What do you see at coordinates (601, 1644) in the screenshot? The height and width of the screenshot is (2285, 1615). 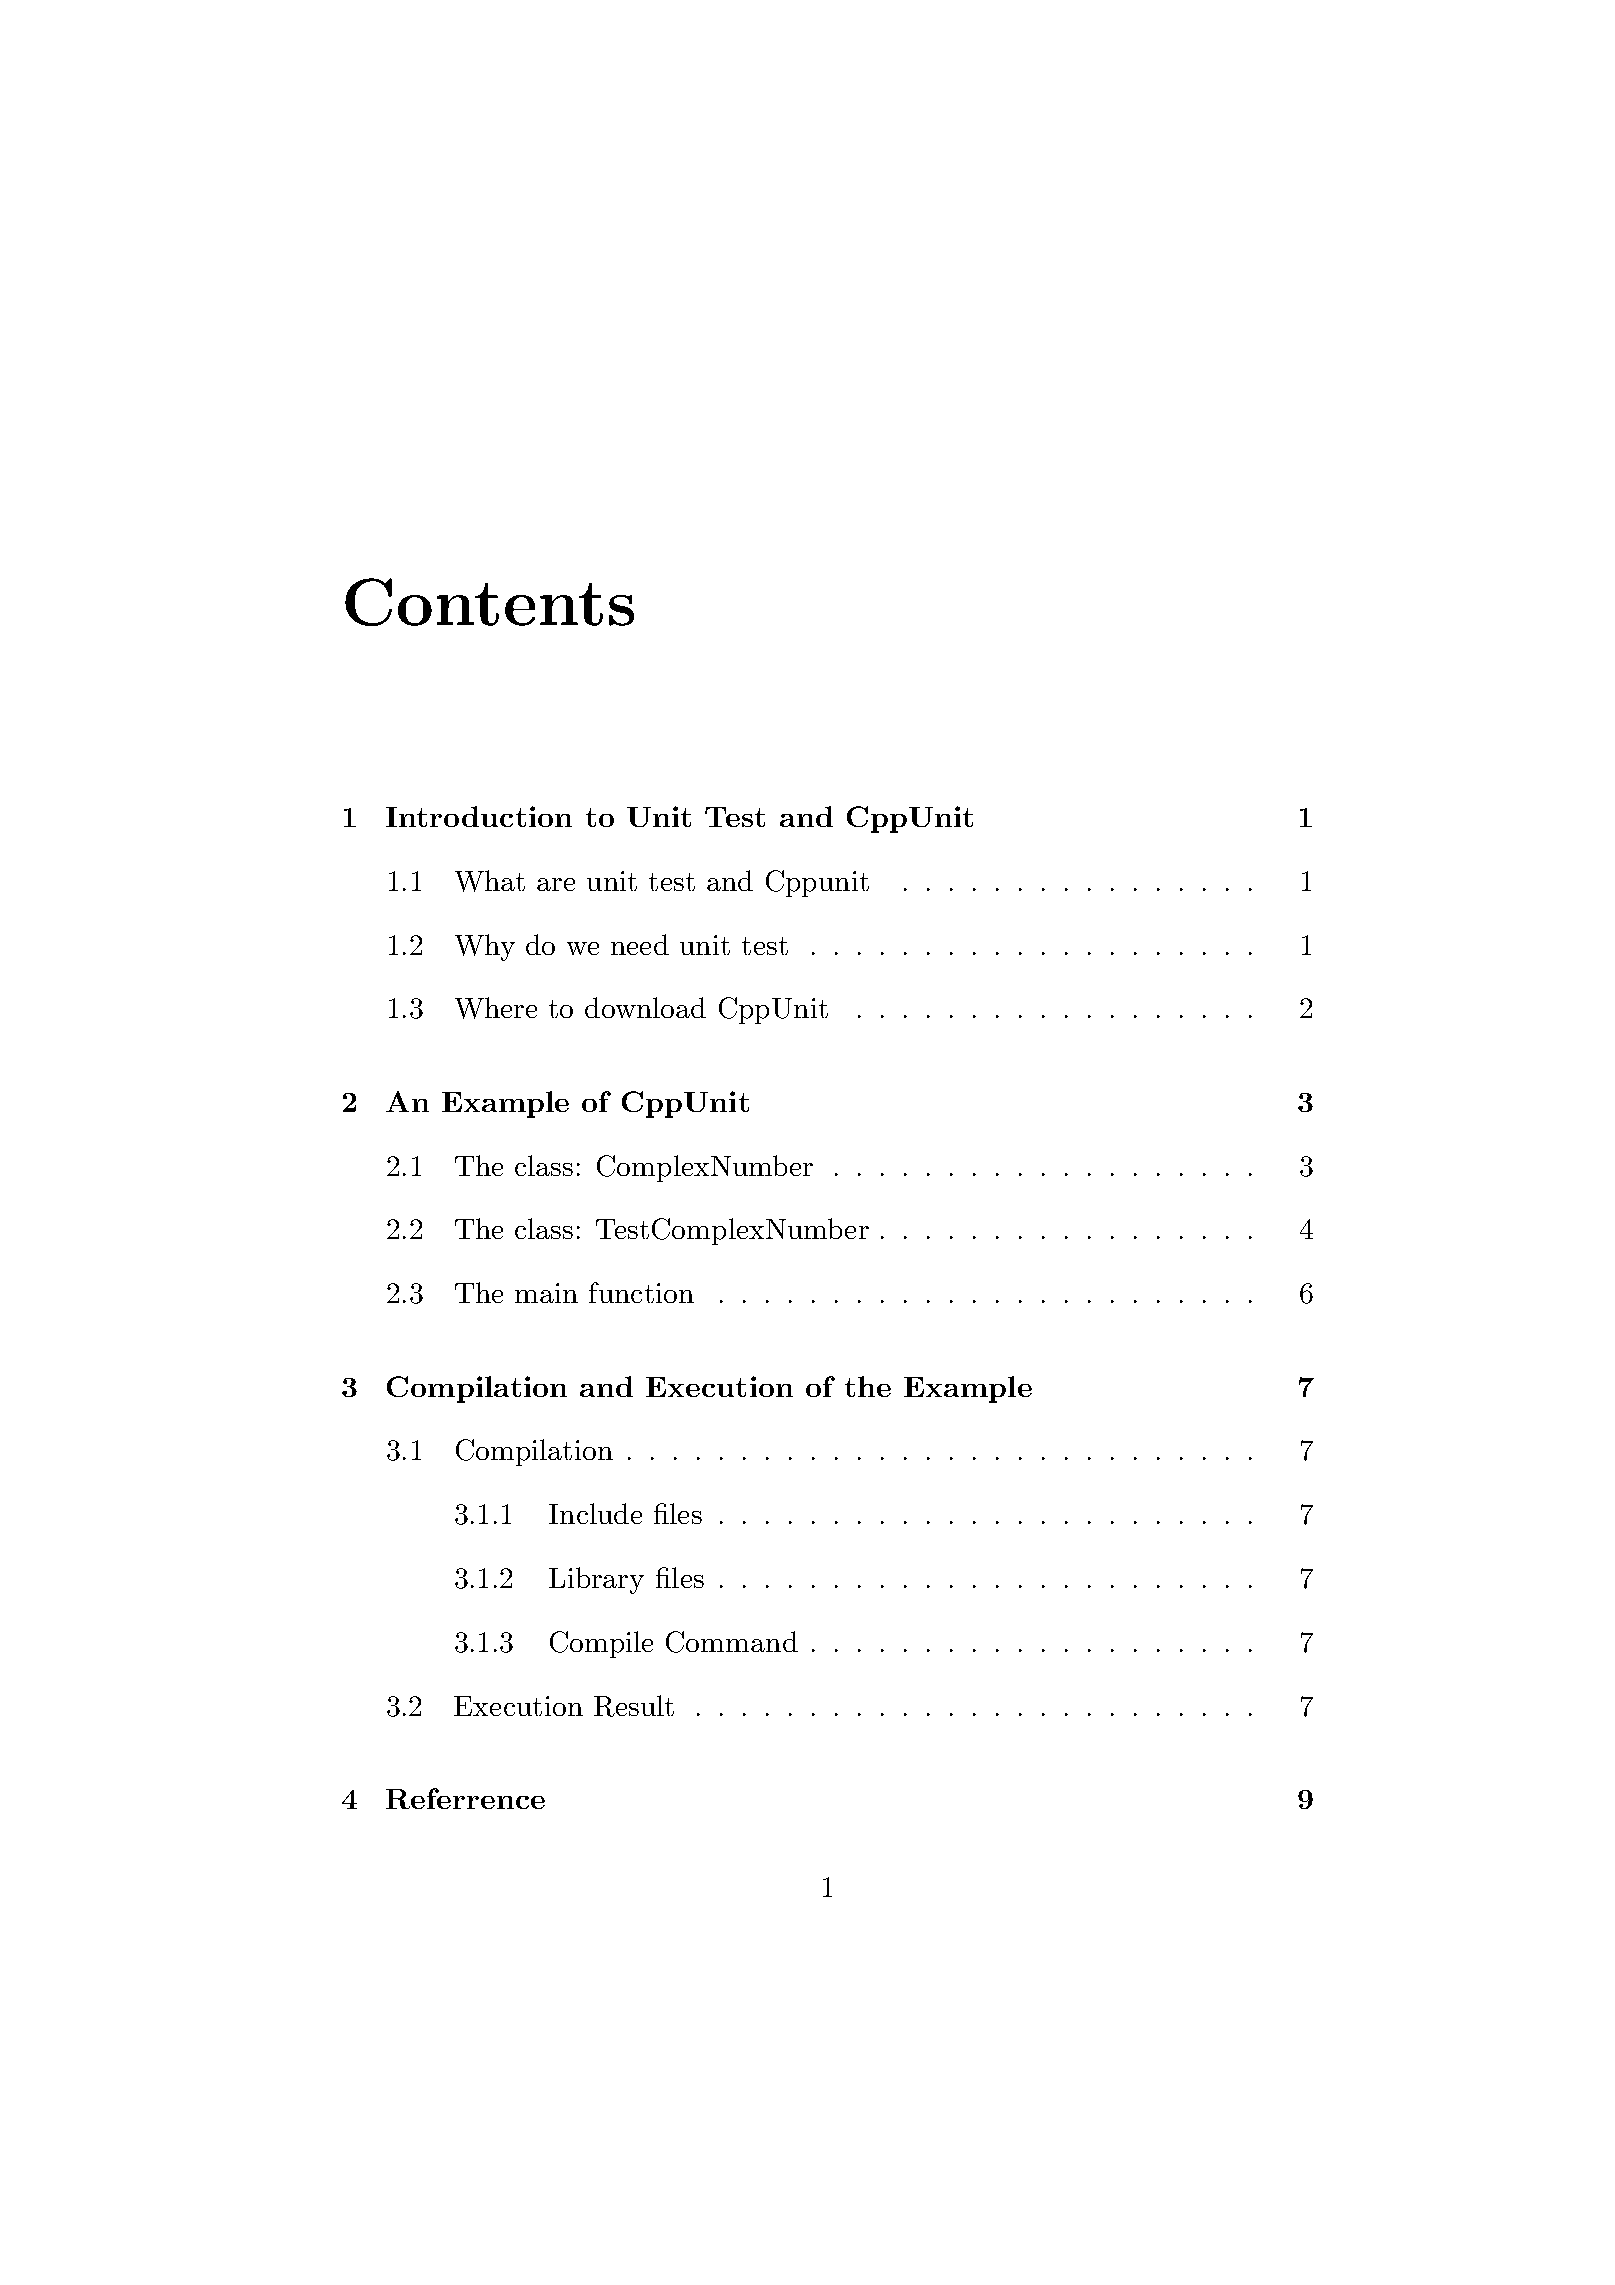 I see `Compile` at bounding box center [601, 1644].
